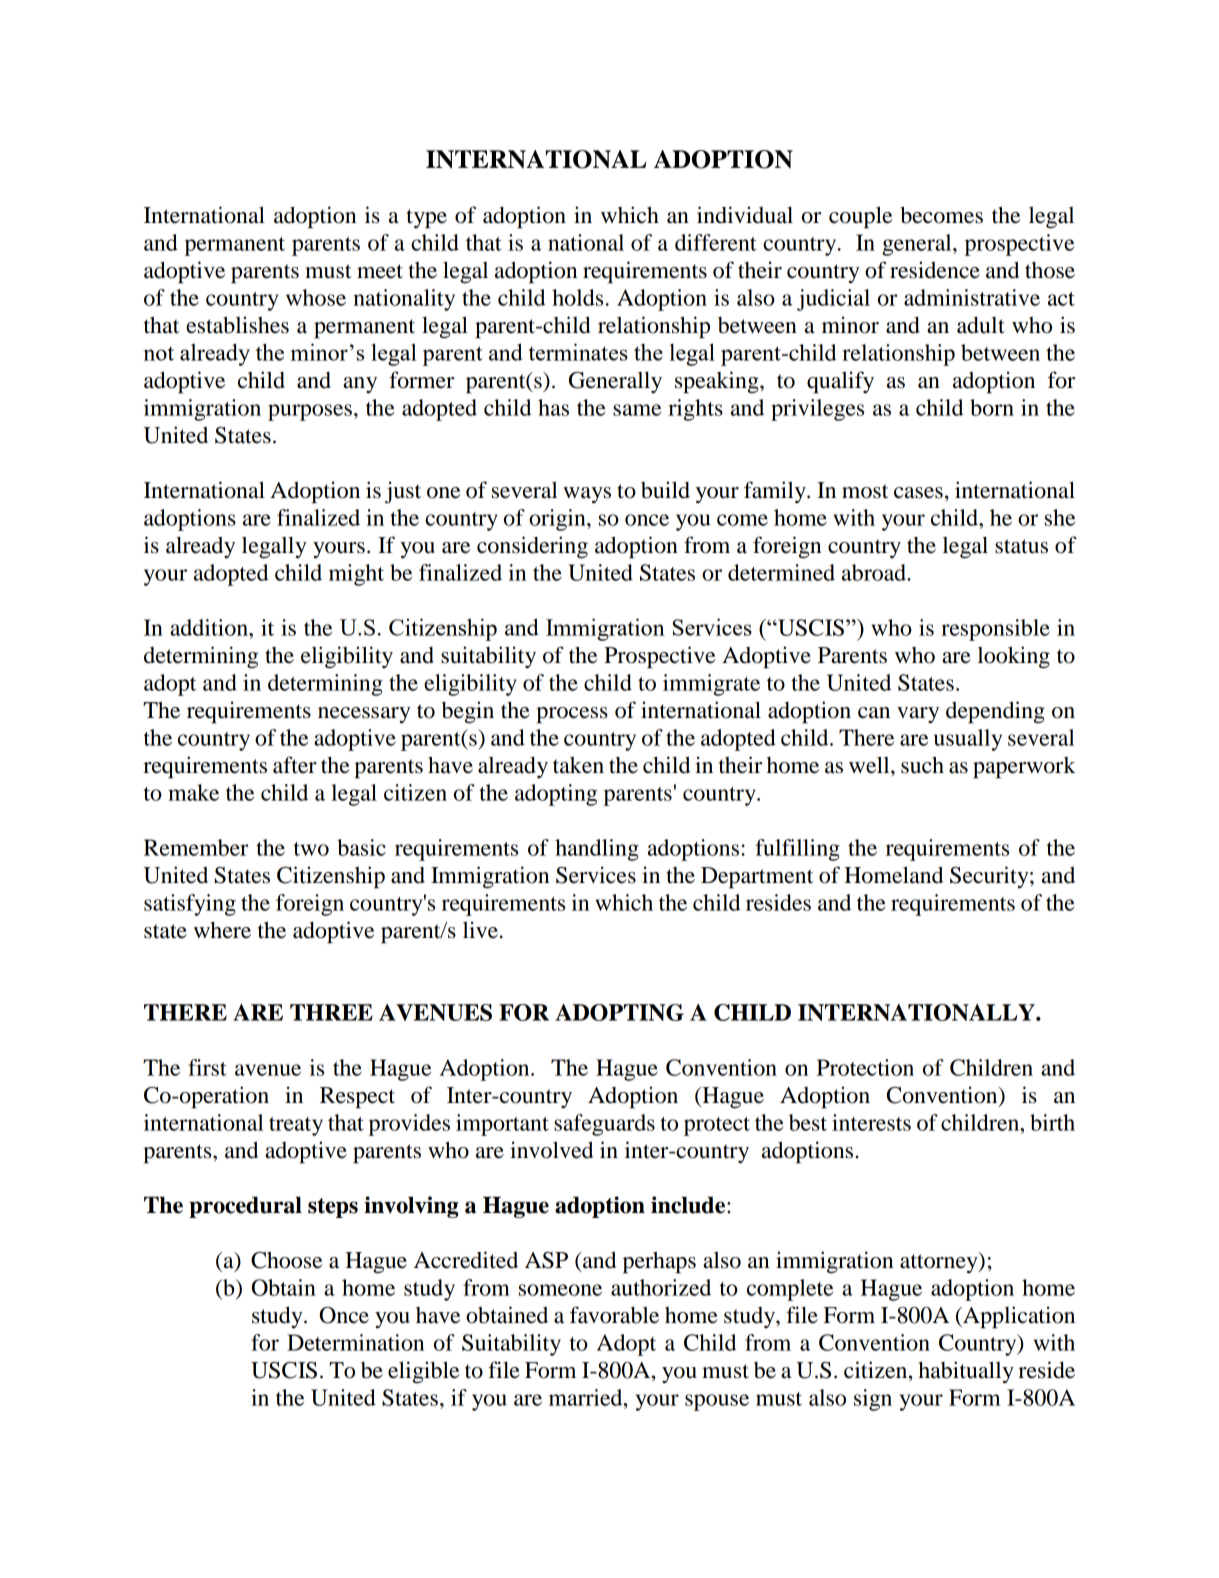  What do you see at coordinates (331, 1012) in the screenshot?
I see `THREE` at bounding box center [331, 1012].
